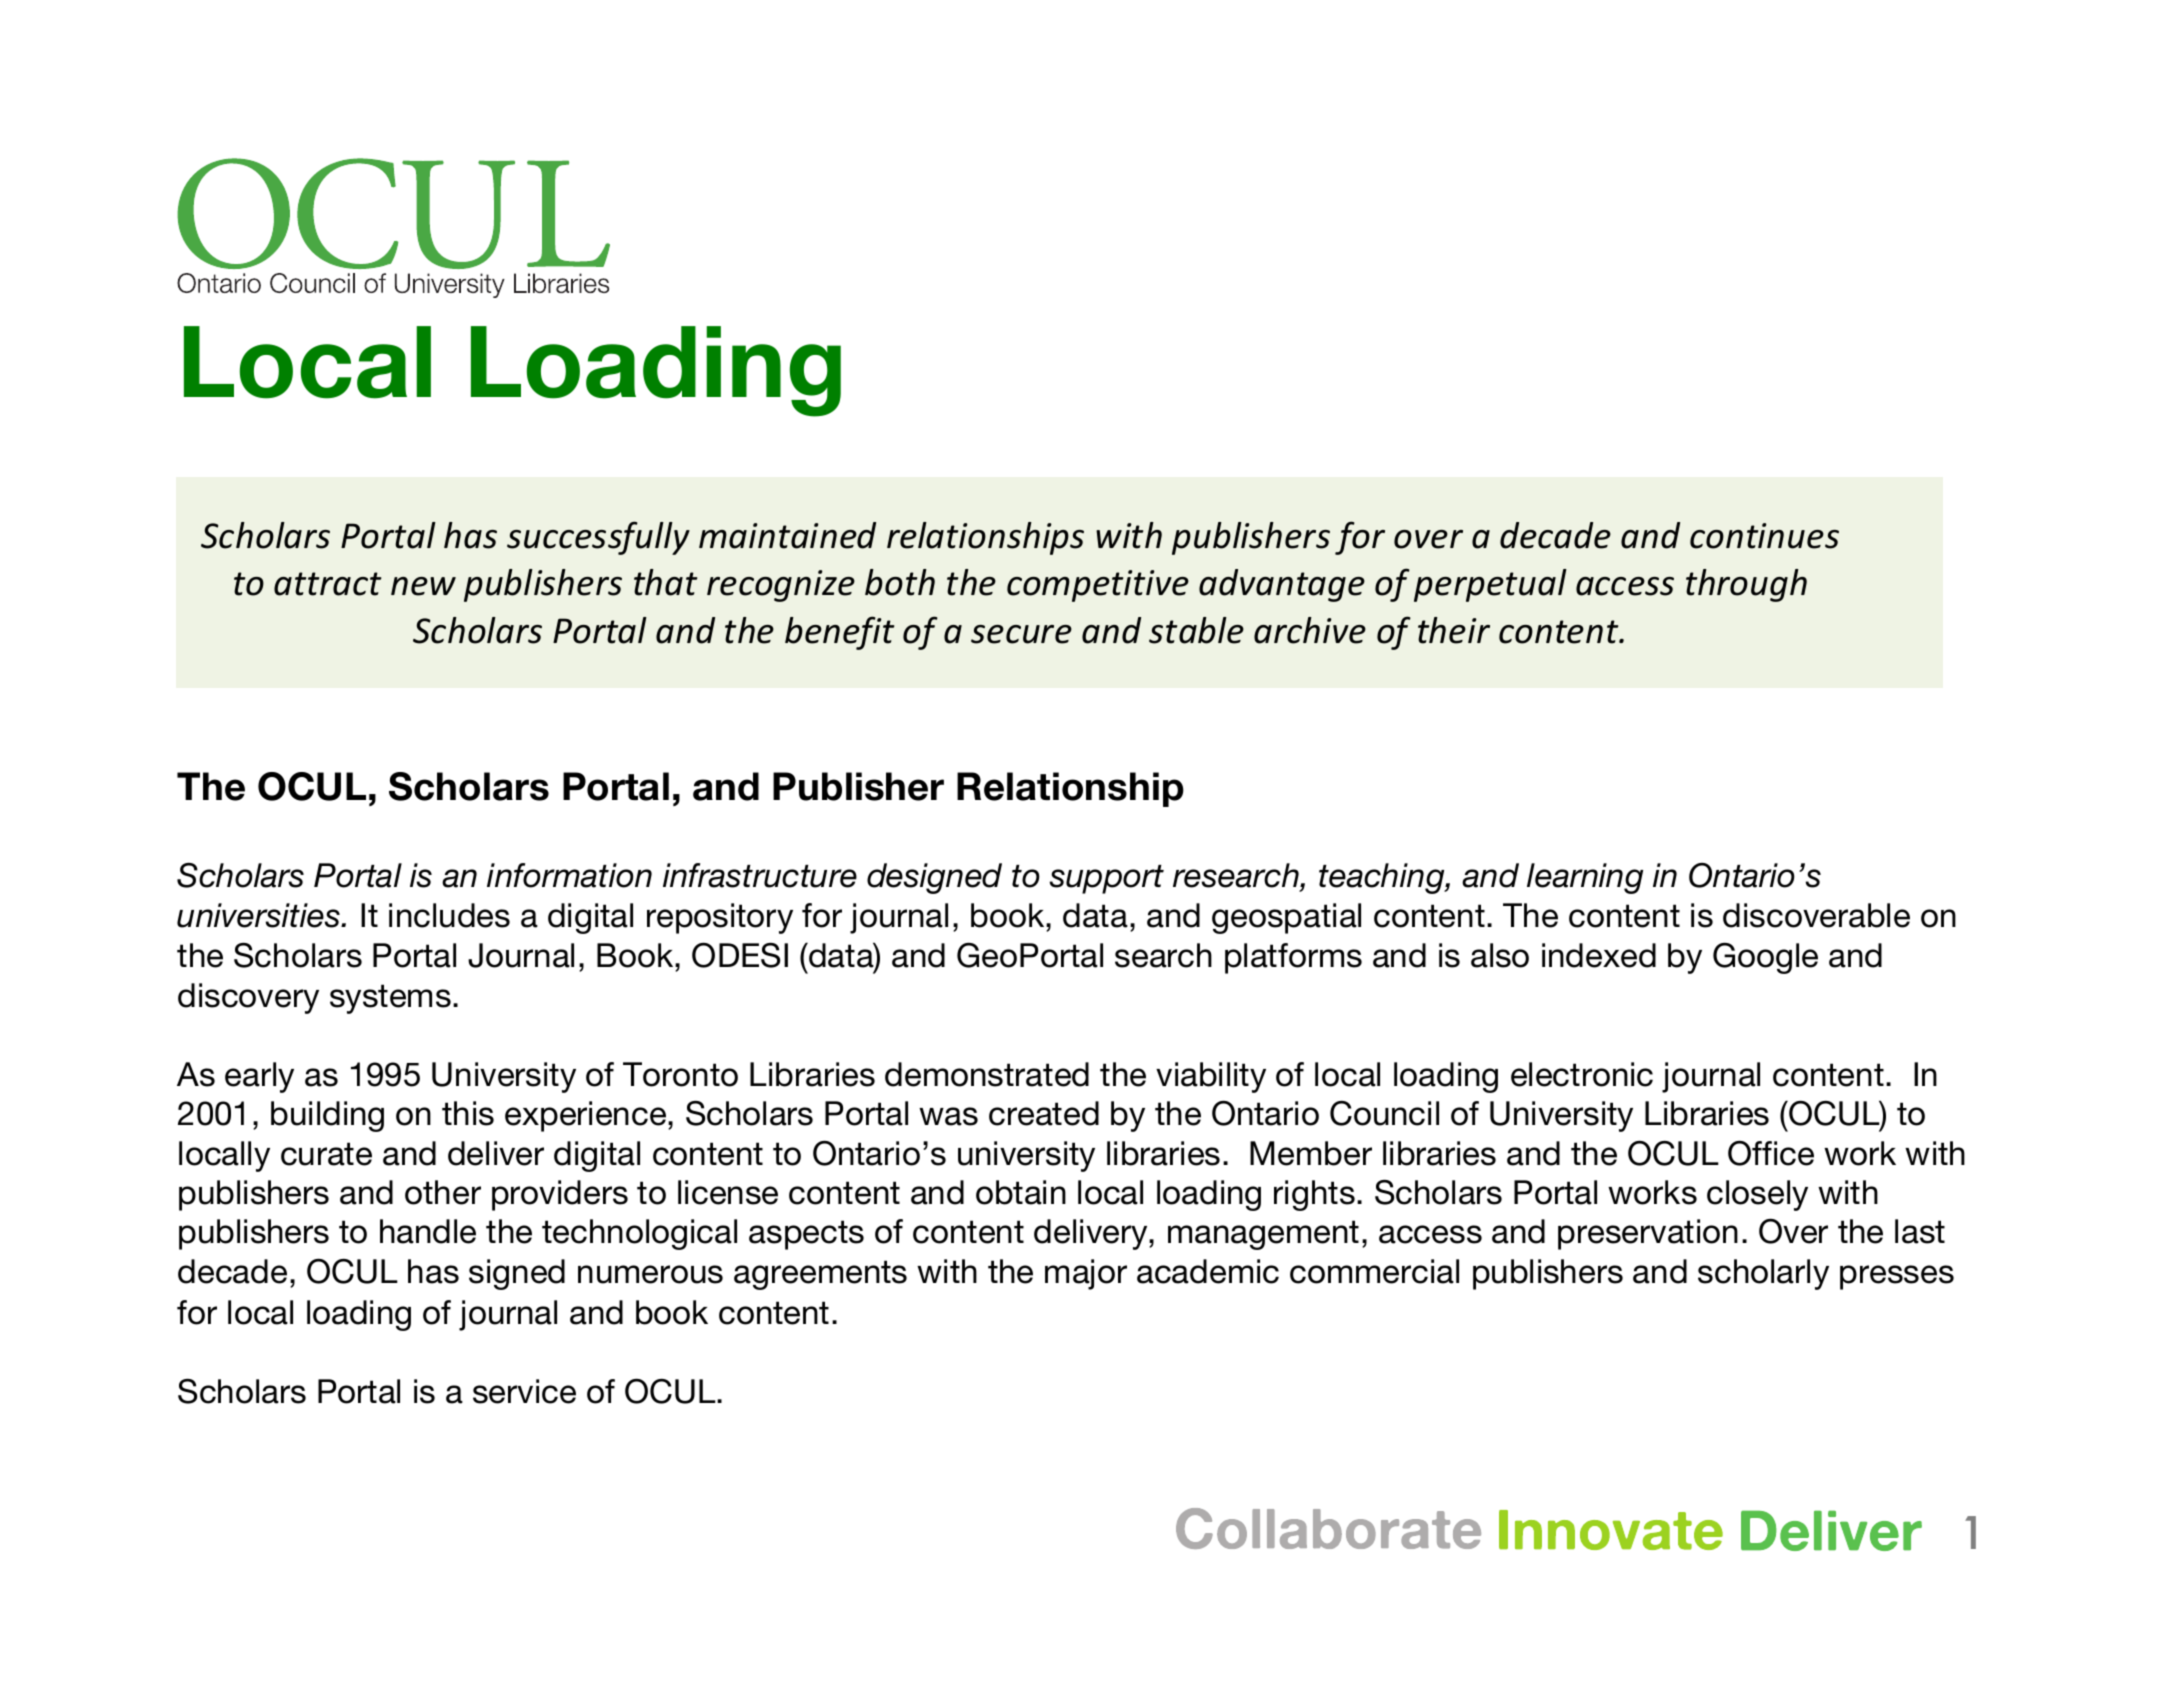 The height and width of the document is (1688, 2184). Describe the element at coordinates (1582, 1074) in the document. I see `electronic` at that location.
